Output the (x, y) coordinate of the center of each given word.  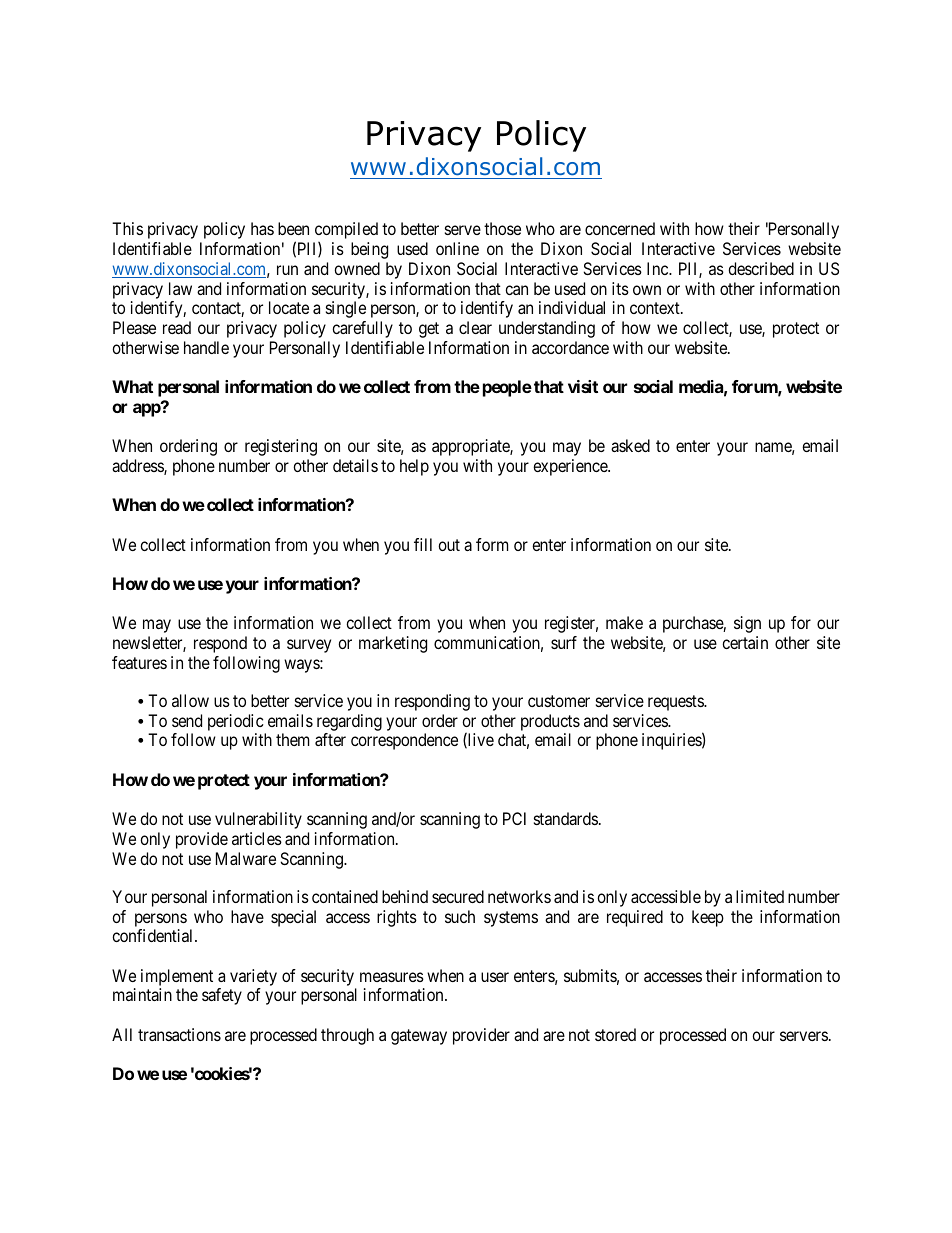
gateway (419, 1037)
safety (222, 996)
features (139, 662)
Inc (658, 268)
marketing (393, 644)
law (180, 288)
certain (745, 642)
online (457, 248)
